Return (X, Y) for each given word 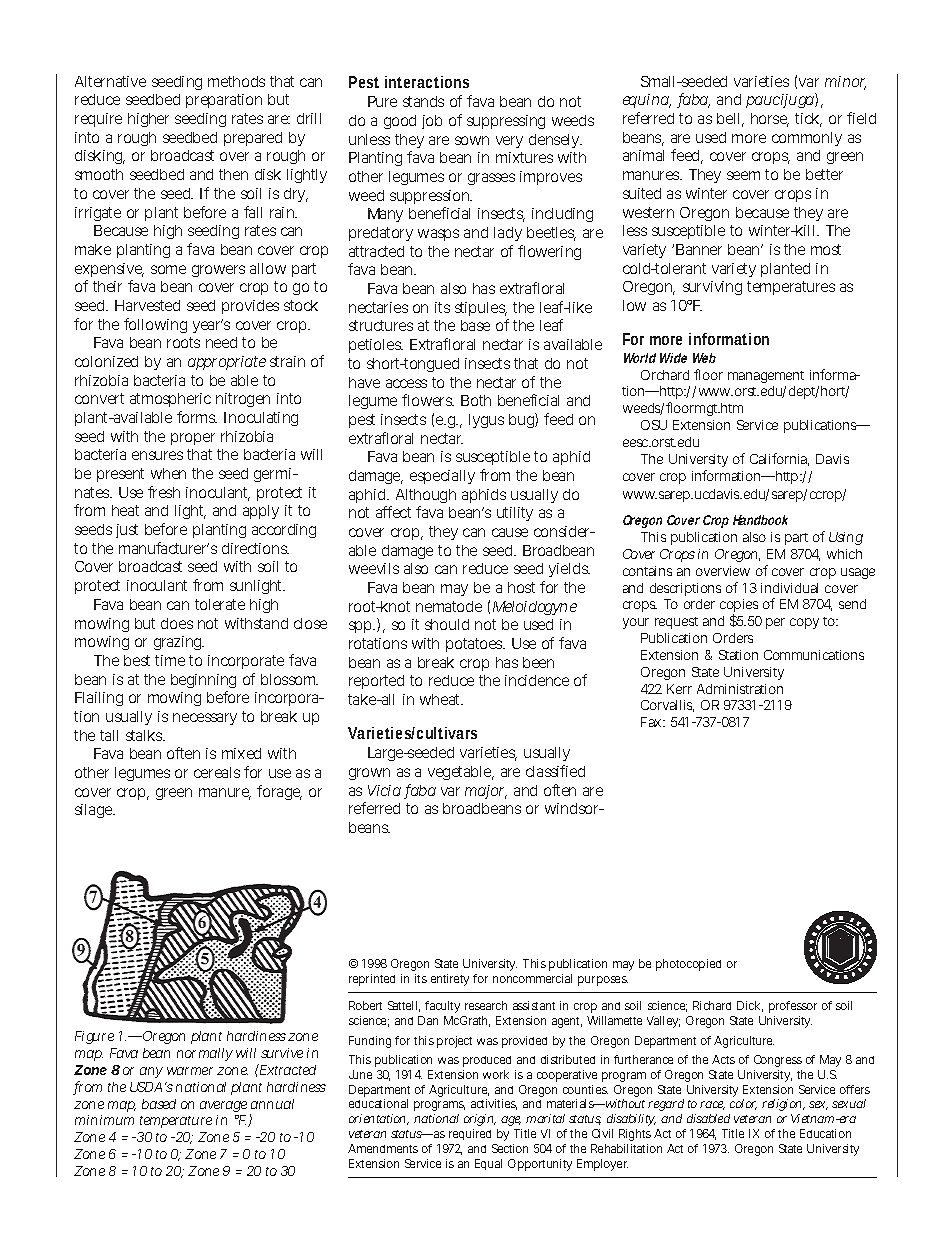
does (177, 623)
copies (739, 607)
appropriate (227, 363)
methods (236, 81)
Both (476, 400)
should (447, 624)
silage (94, 811)
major (486, 792)
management (766, 377)
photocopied (688, 965)
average (223, 1106)
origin (480, 1120)
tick (808, 120)
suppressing (506, 122)
